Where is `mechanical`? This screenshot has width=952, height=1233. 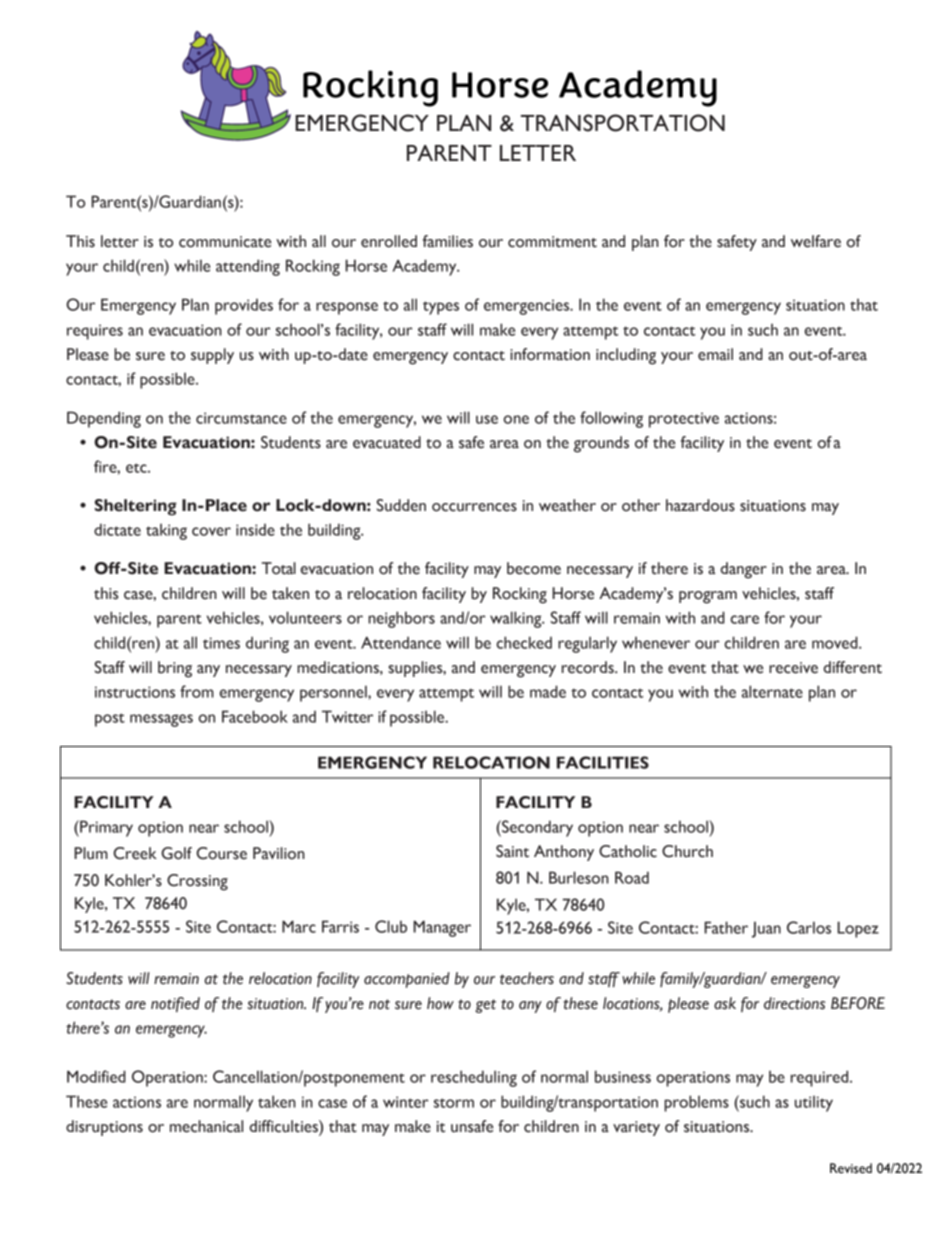 mechanical is located at coordinates (206, 1126).
